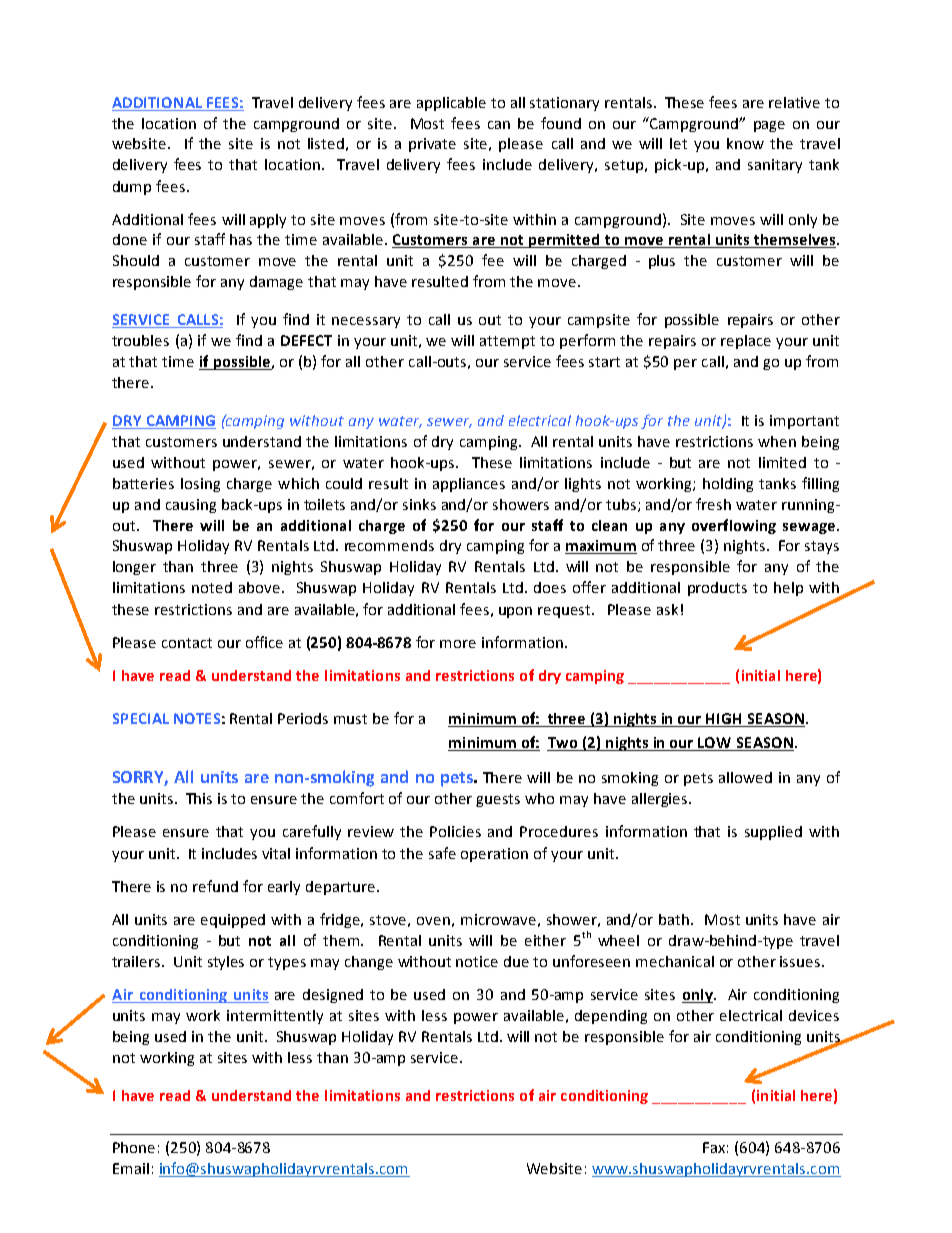 The width and height of the document is (952, 1233). Describe the element at coordinates (499, 125) in the document. I see `can` at that location.
